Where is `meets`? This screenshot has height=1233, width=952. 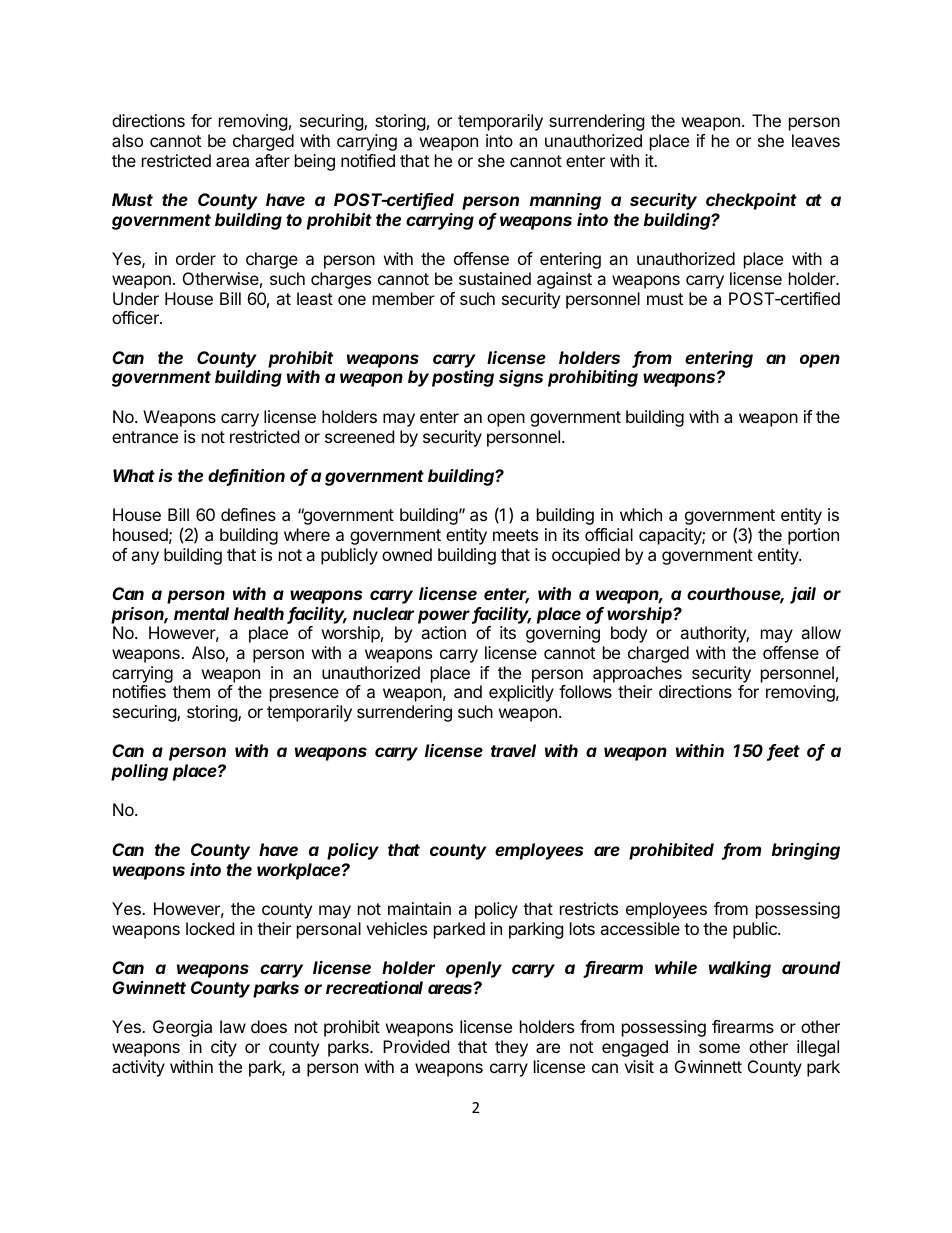 meets is located at coordinates (515, 535).
